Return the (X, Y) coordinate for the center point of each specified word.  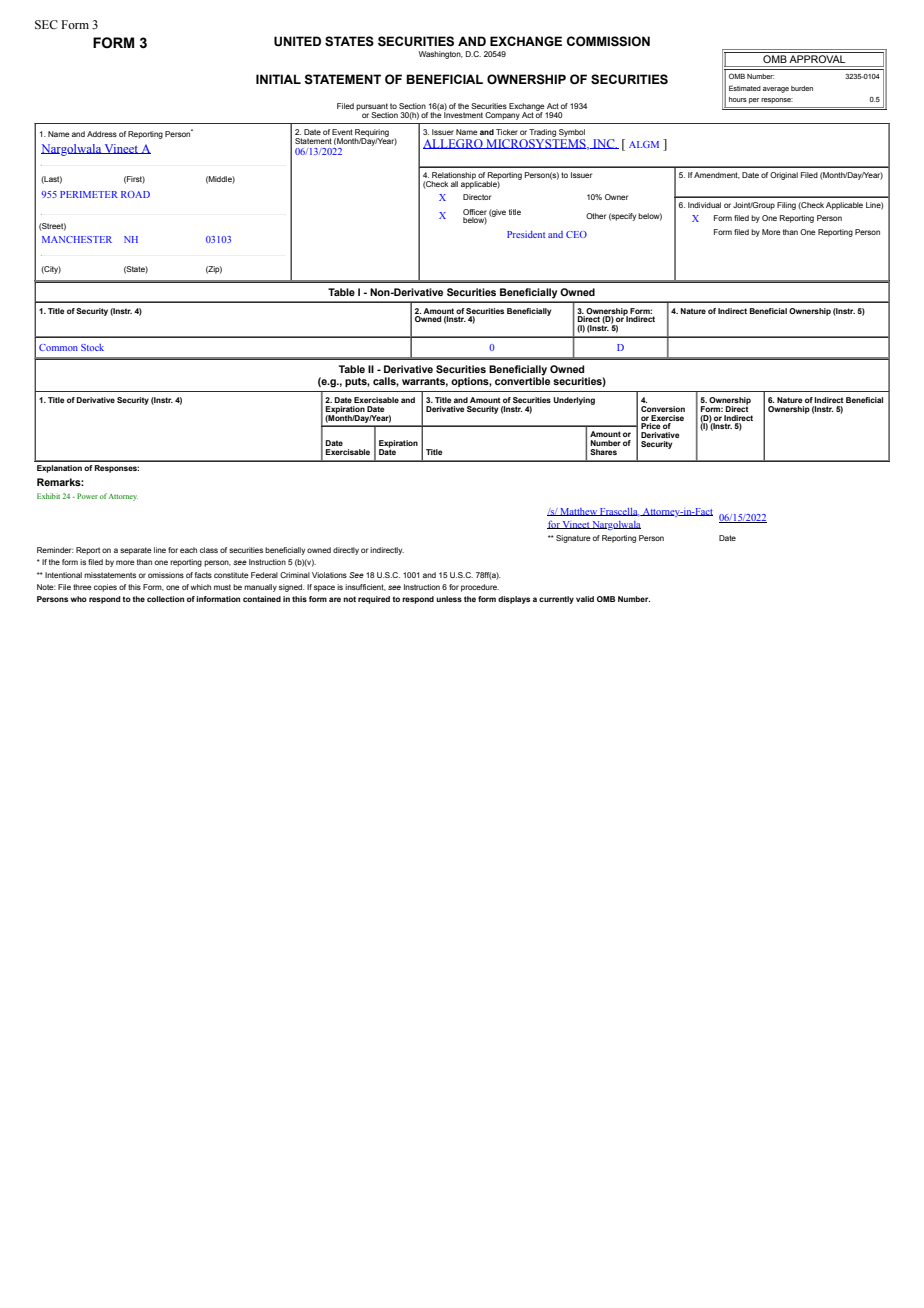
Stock (92, 347)
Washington (441, 55)
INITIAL (278, 79)
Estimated (745, 88)
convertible (522, 380)
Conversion (663, 409)
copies (105, 588)
